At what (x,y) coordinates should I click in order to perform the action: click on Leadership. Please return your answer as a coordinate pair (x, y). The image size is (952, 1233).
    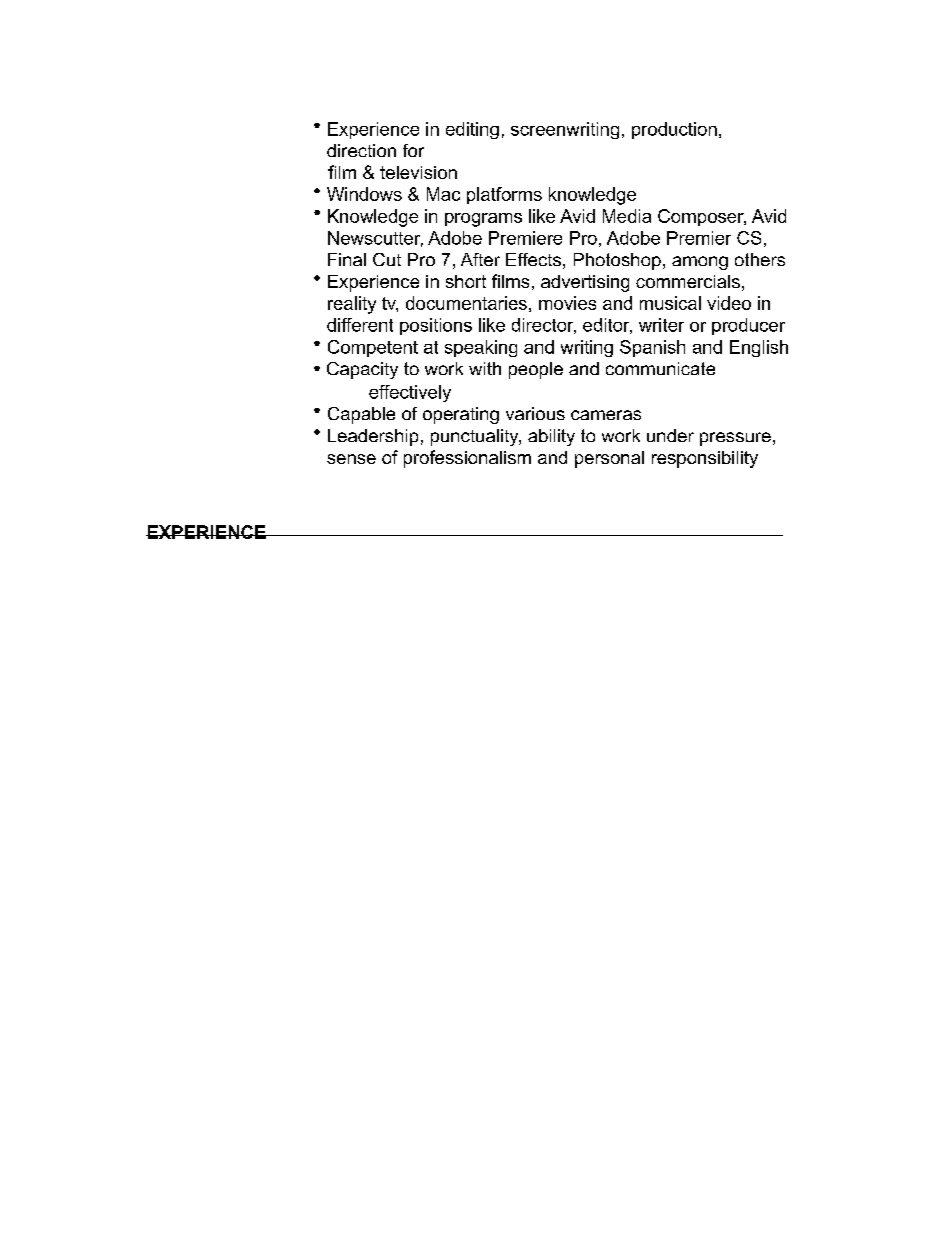
    Looking at the image, I should click on (373, 437).
